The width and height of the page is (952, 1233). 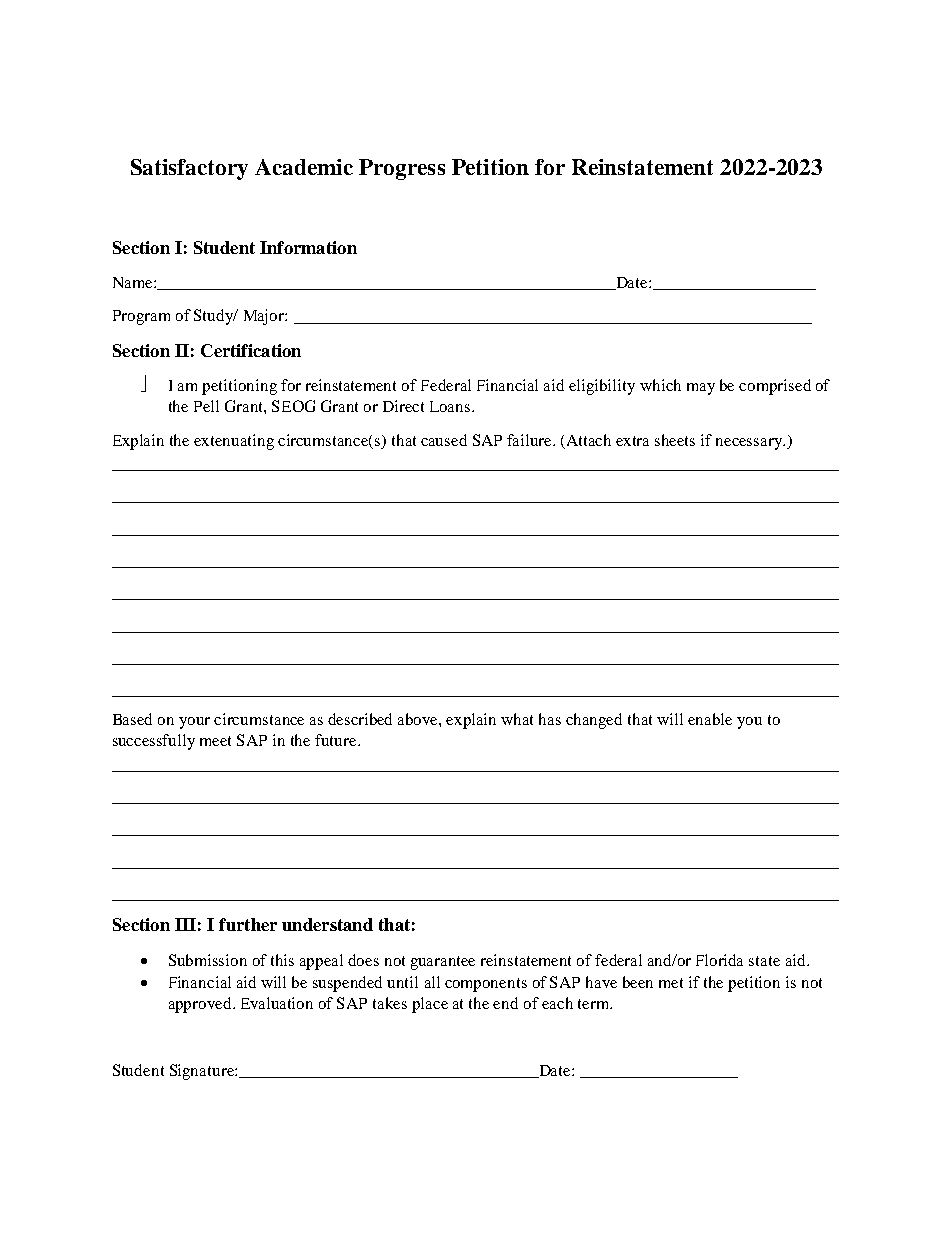 What do you see at coordinates (444, 440) in the page?
I see `caused` at bounding box center [444, 440].
